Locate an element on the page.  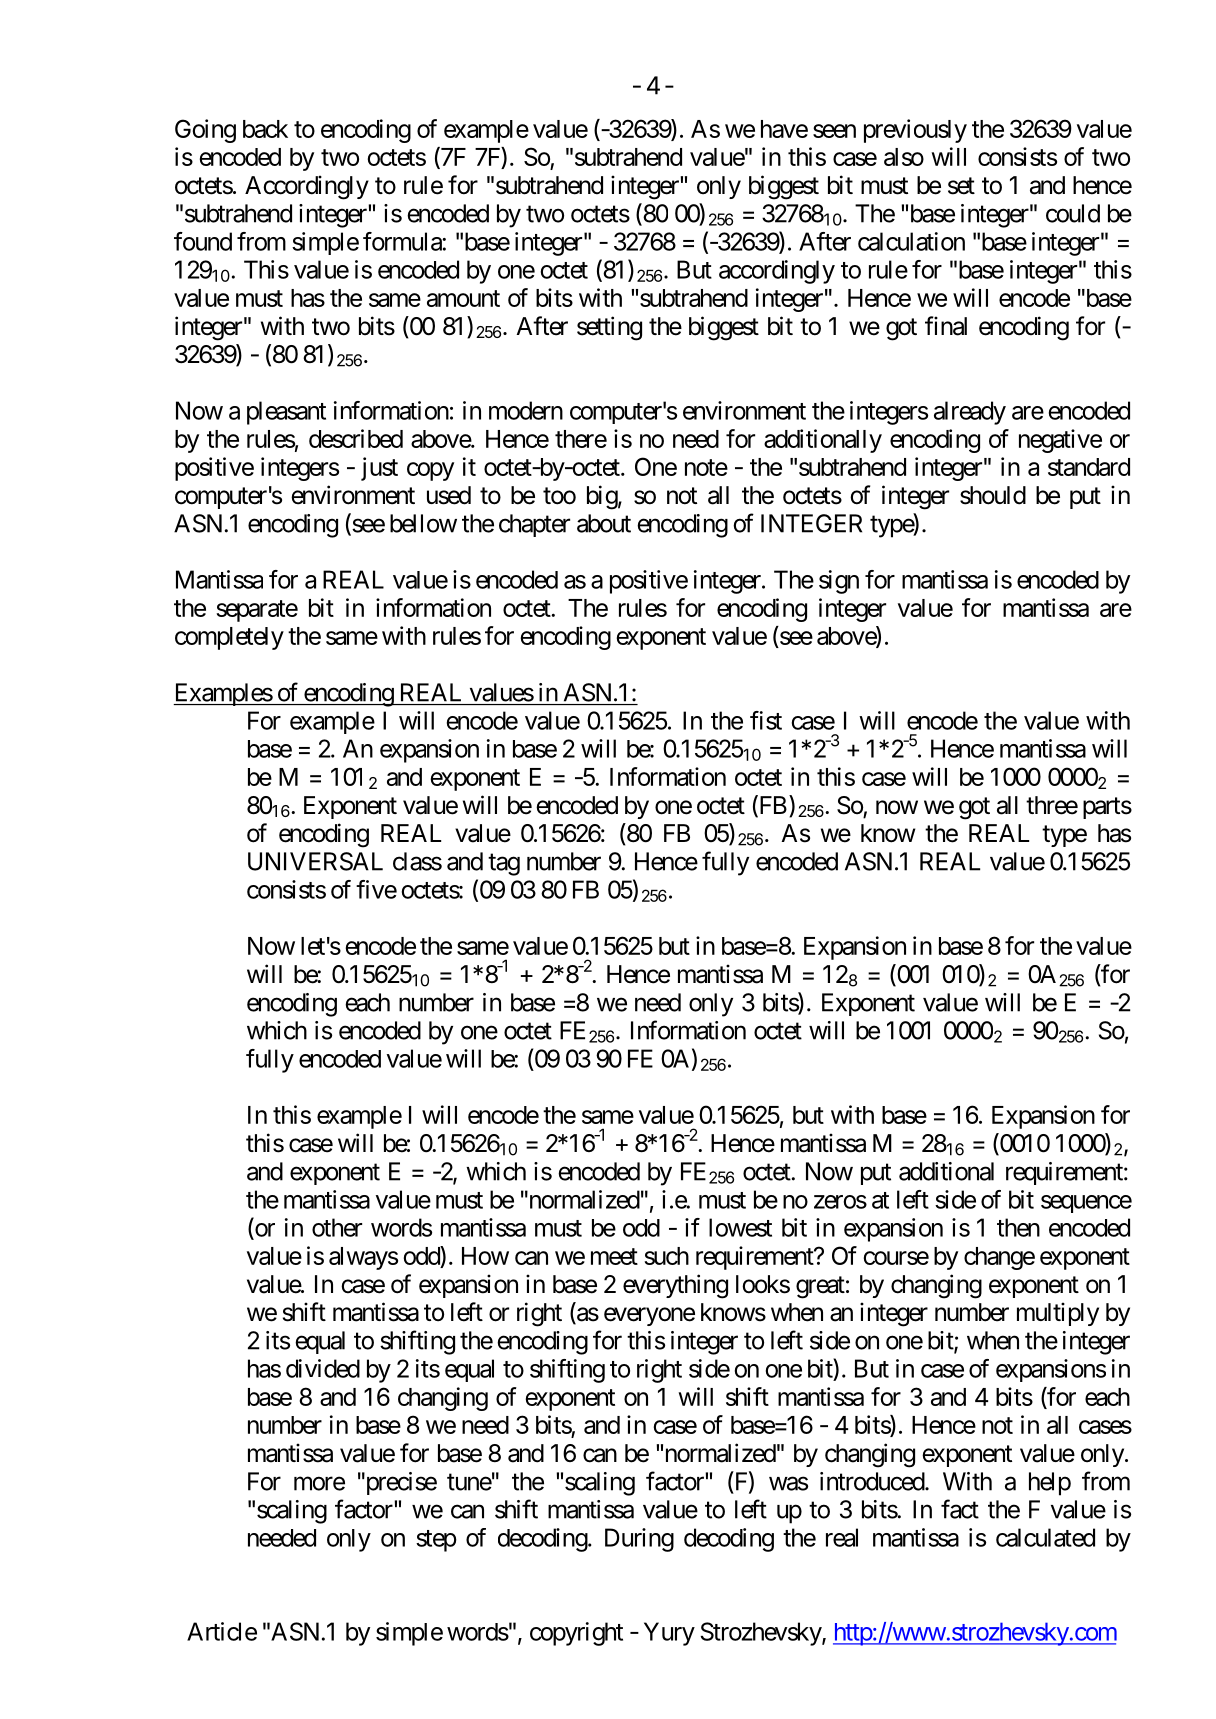
seen is located at coordinates (834, 131).
